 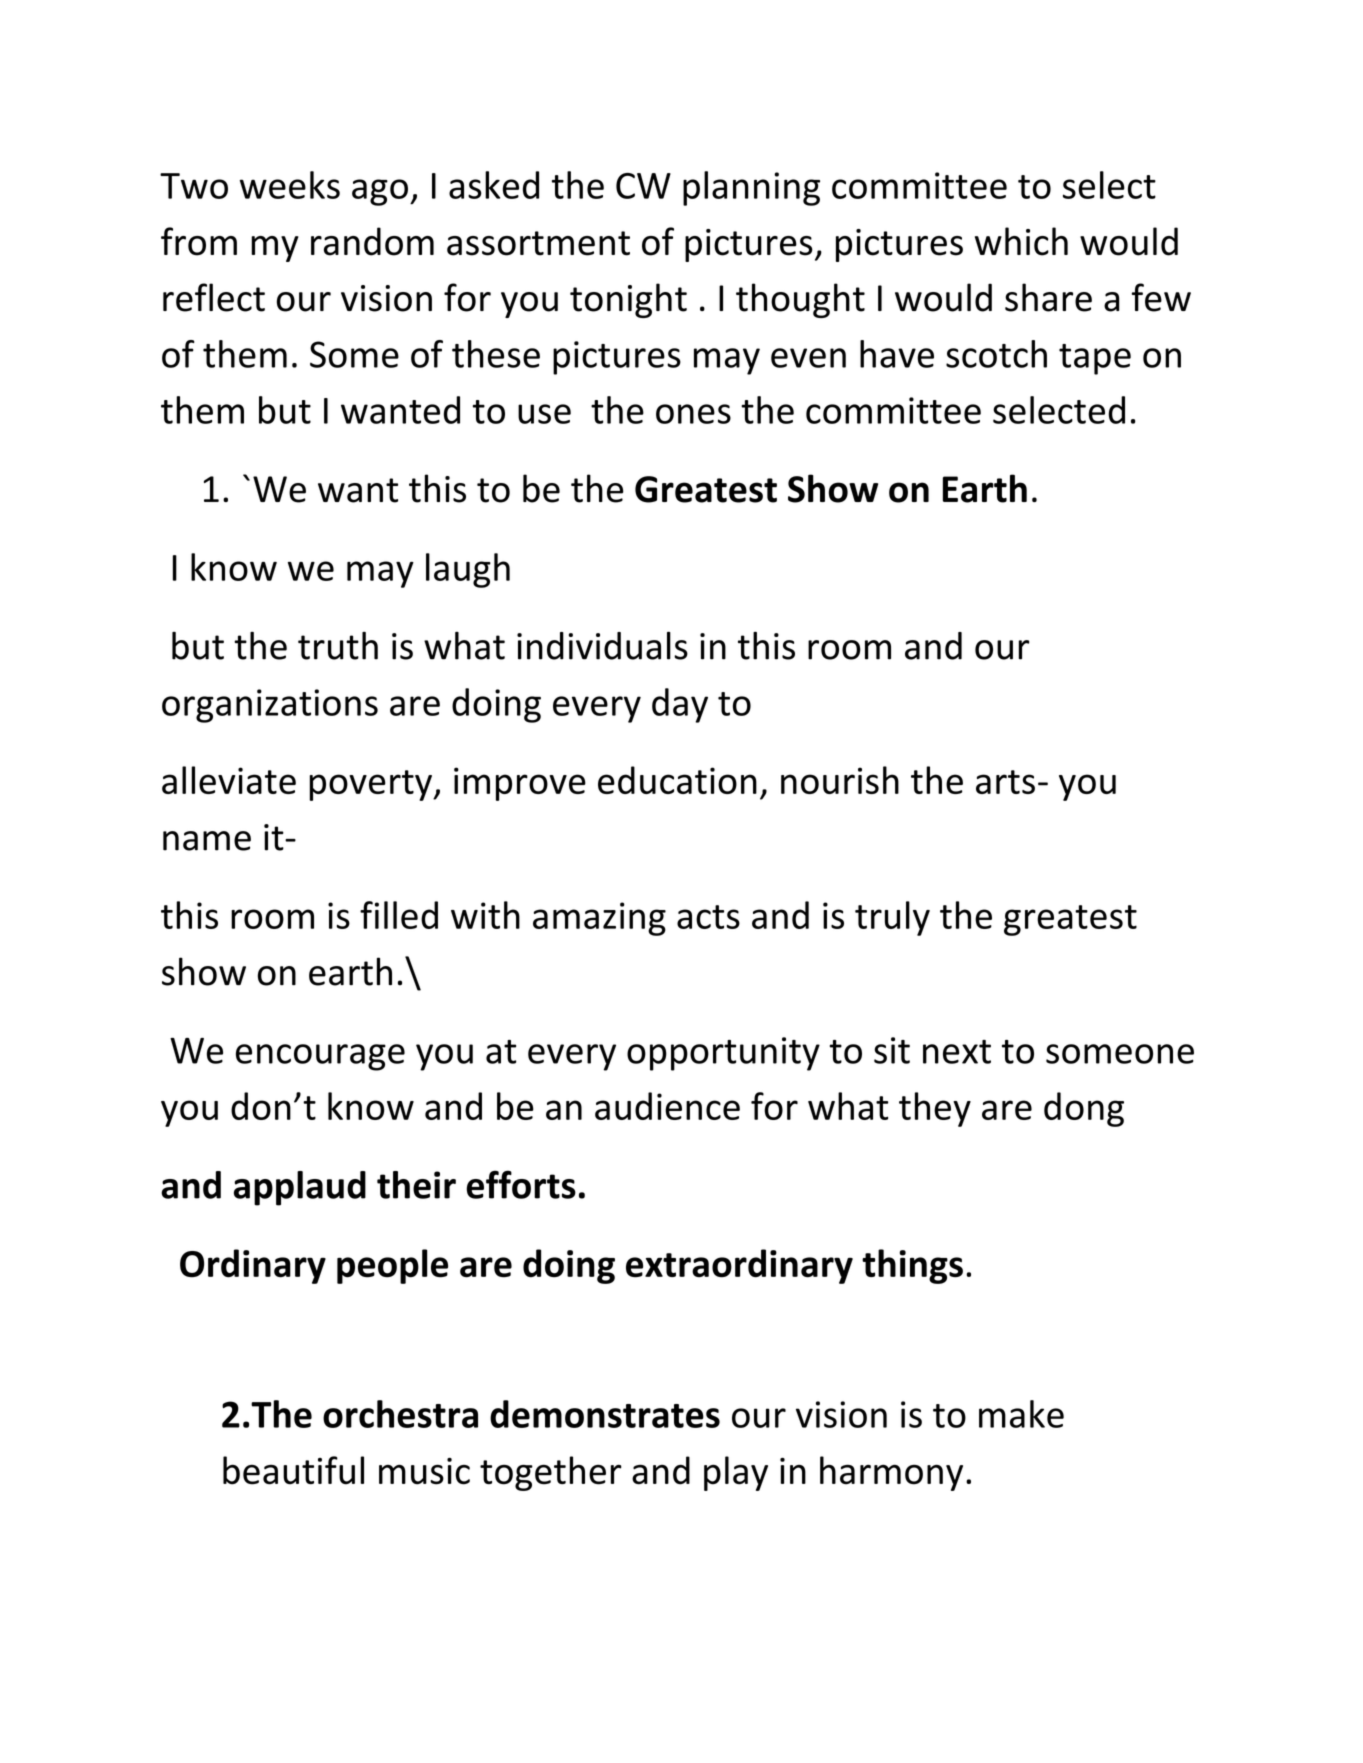 What do you see at coordinates (957, 1052) in the document?
I see `next` at bounding box center [957, 1052].
